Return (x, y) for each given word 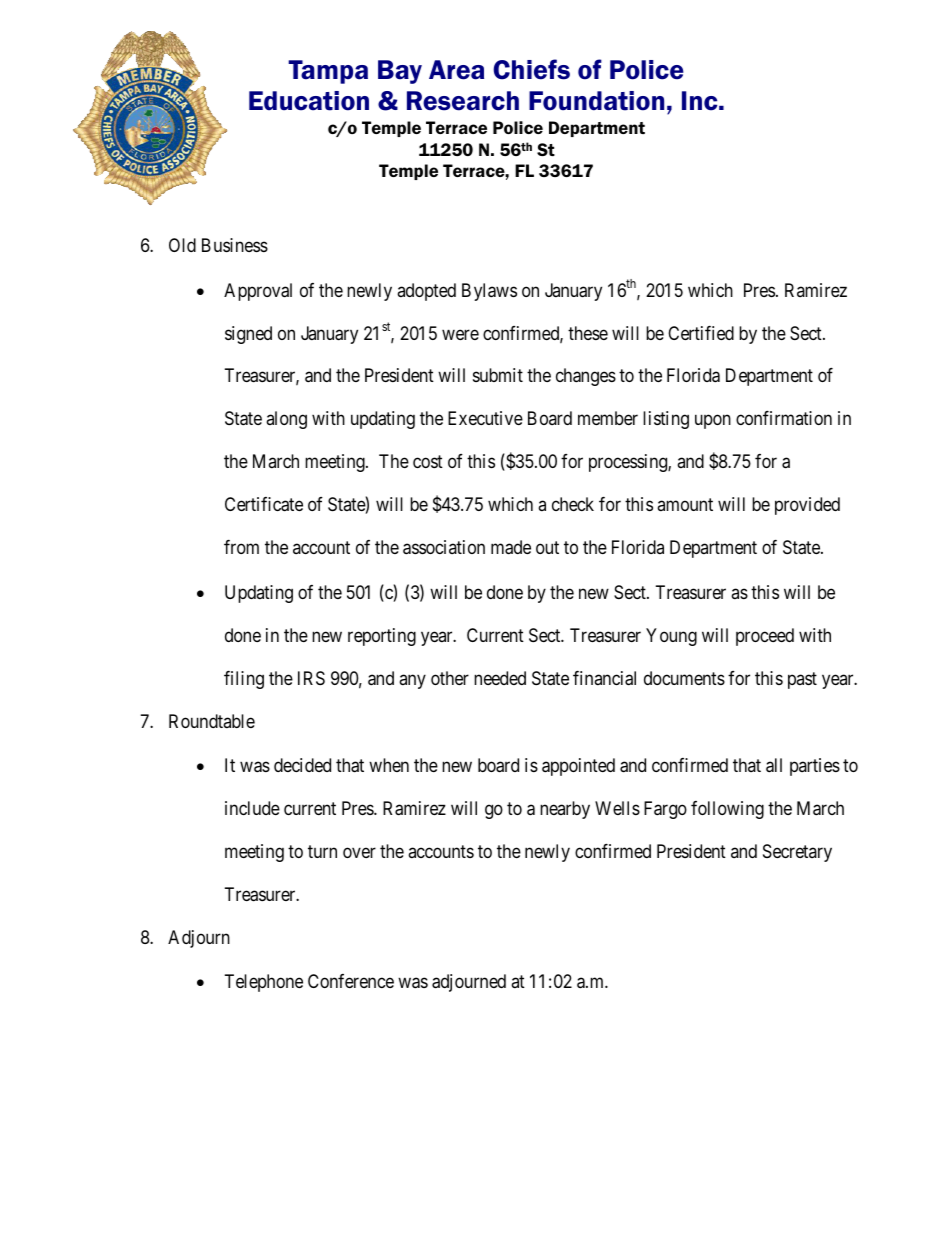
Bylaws (489, 292)
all (774, 765)
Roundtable (212, 721)
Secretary (797, 853)
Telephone (264, 983)
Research (463, 101)
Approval (258, 292)
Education (309, 101)
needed (500, 678)
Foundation (596, 101)
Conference (351, 981)
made (511, 547)
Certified (701, 333)
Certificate (264, 504)
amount (685, 504)
